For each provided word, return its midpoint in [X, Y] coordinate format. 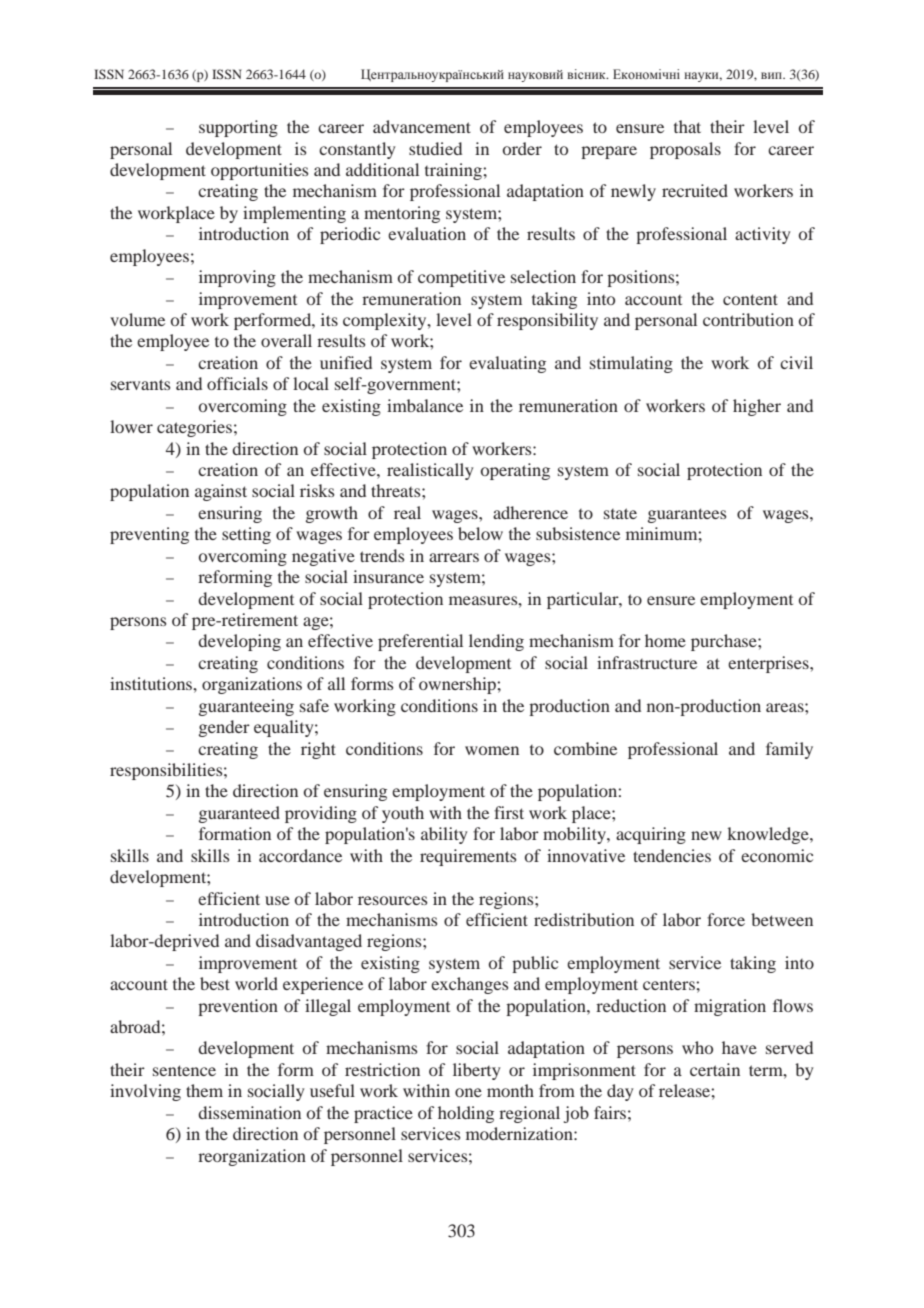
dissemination [249, 1112]
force [726, 919]
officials [237, 383]
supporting [238, 128]
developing [239, 642]
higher [757, 407]
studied [435, 148]
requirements [468, 857]
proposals [685, 150]
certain [715, 1069]
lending [496, 642]
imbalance [425, 405]
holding [466, 1114]
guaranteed [239, 814]
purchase [725, 642]
